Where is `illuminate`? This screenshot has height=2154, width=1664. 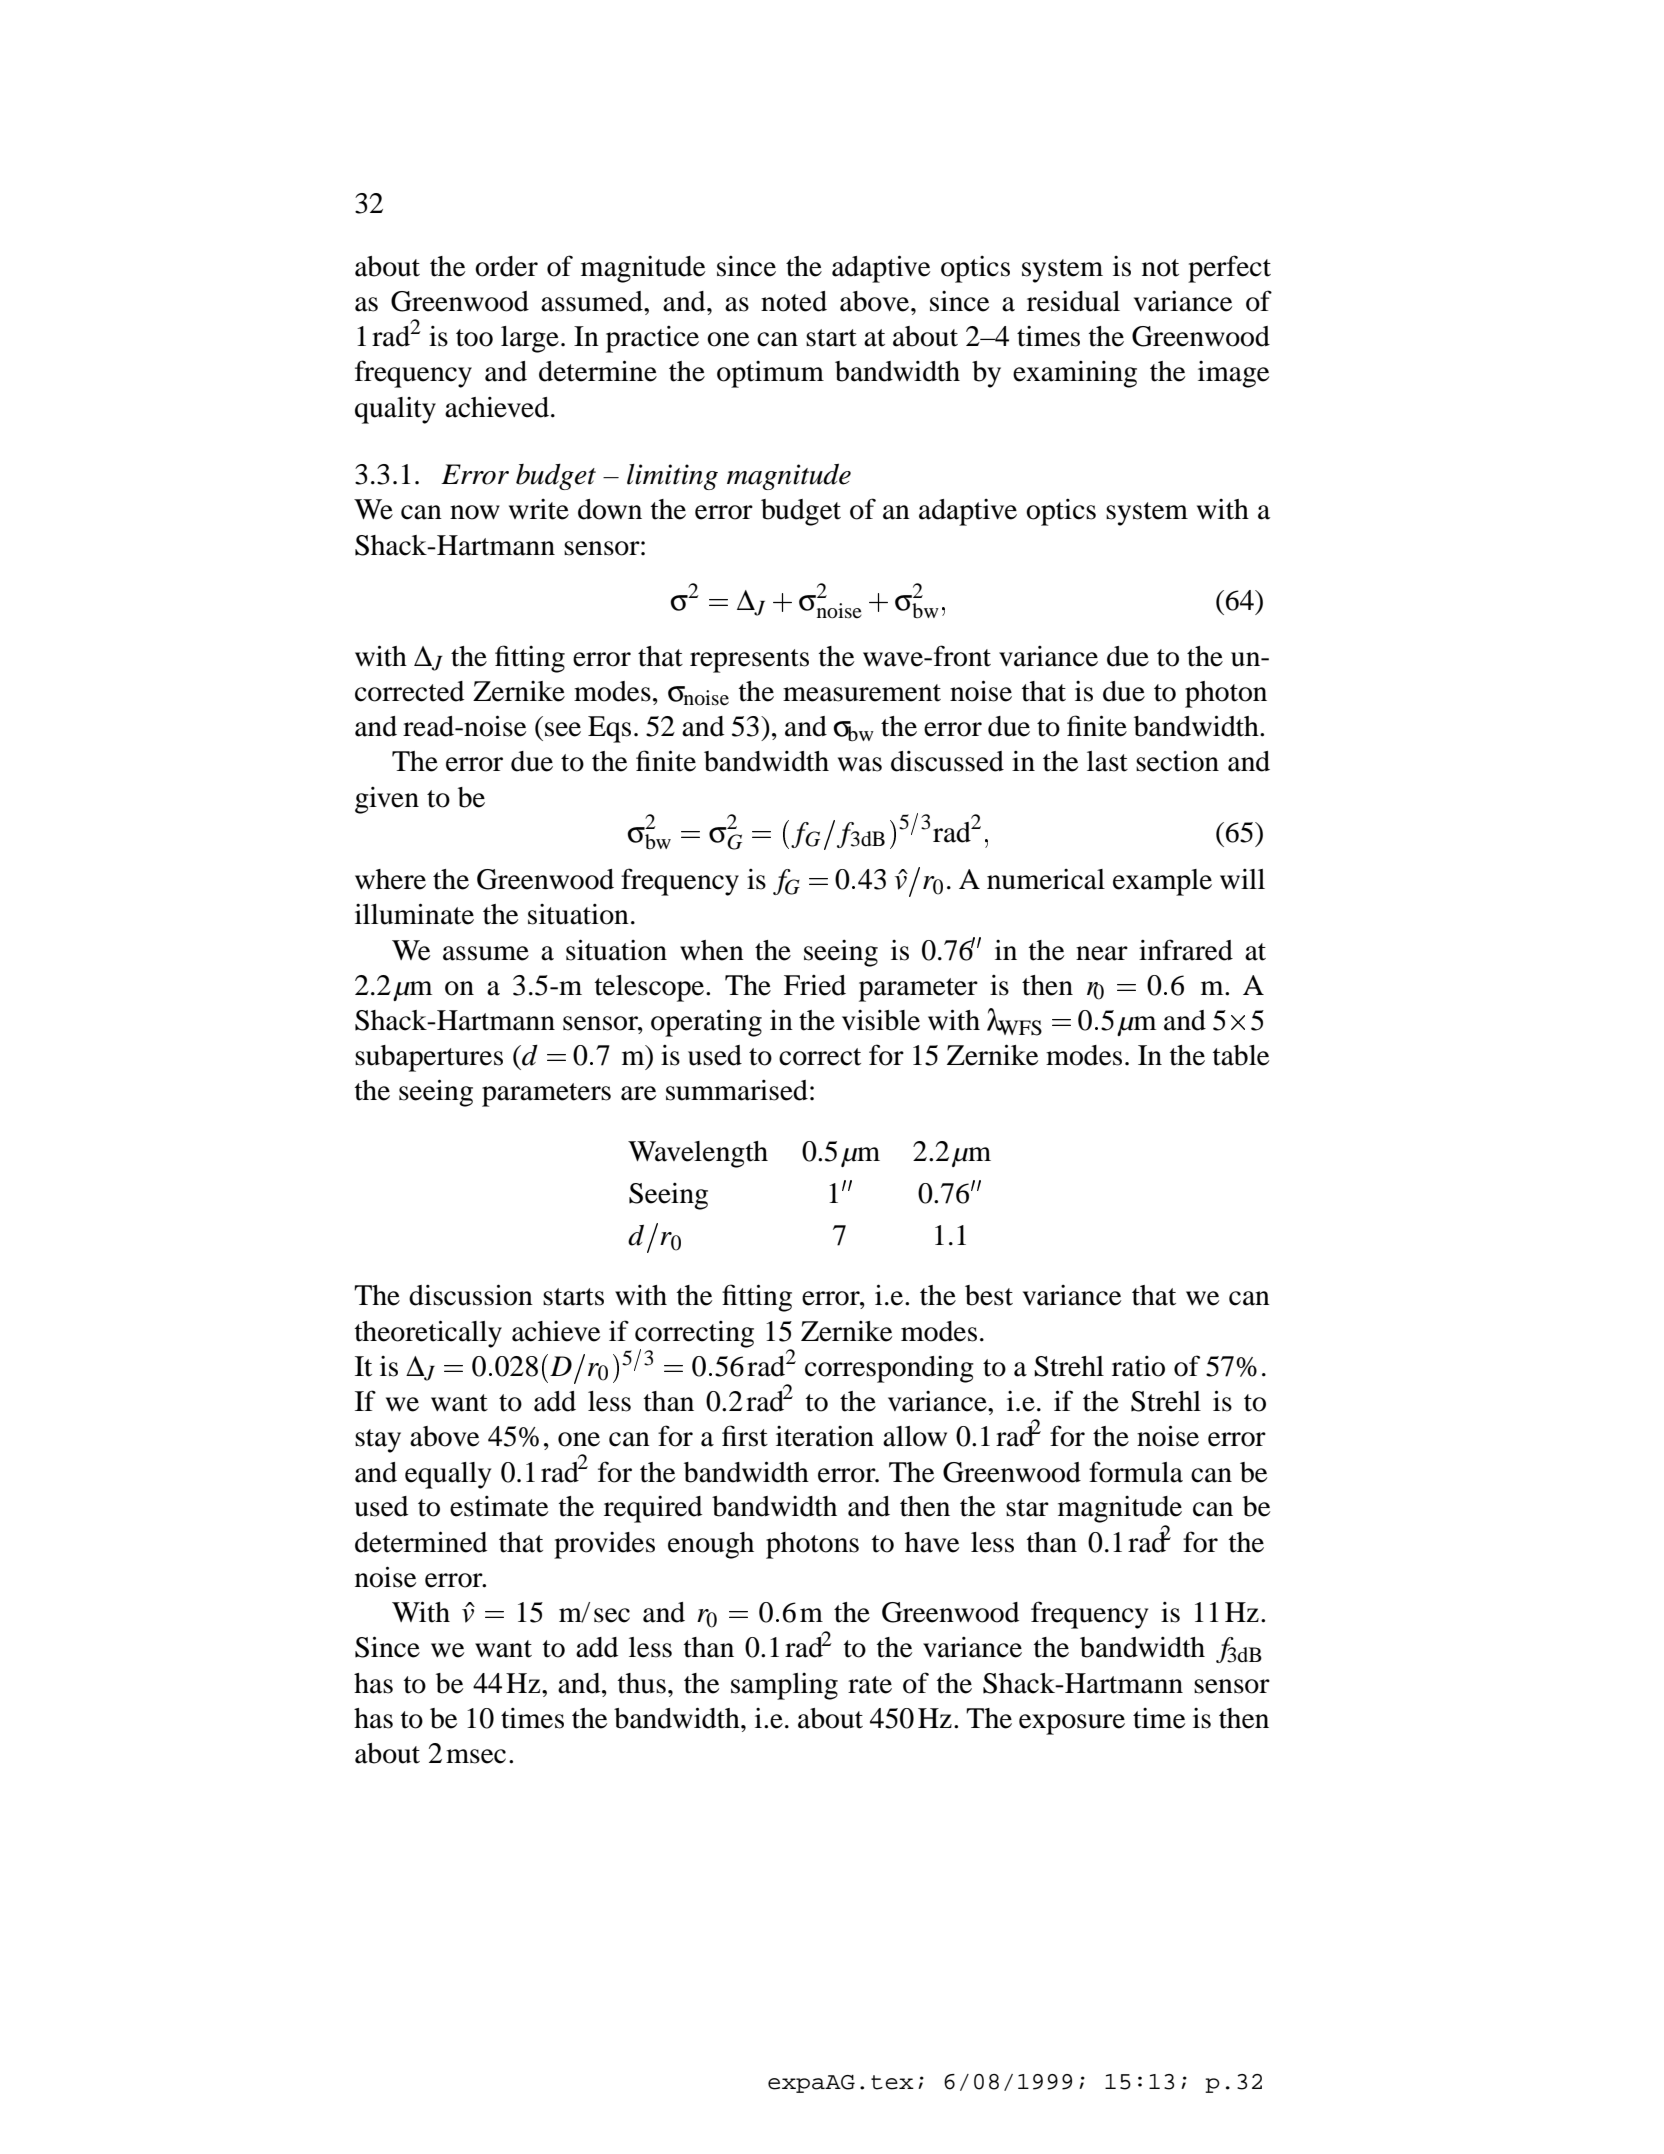
illuminate is located at coordinates (414, 914).
